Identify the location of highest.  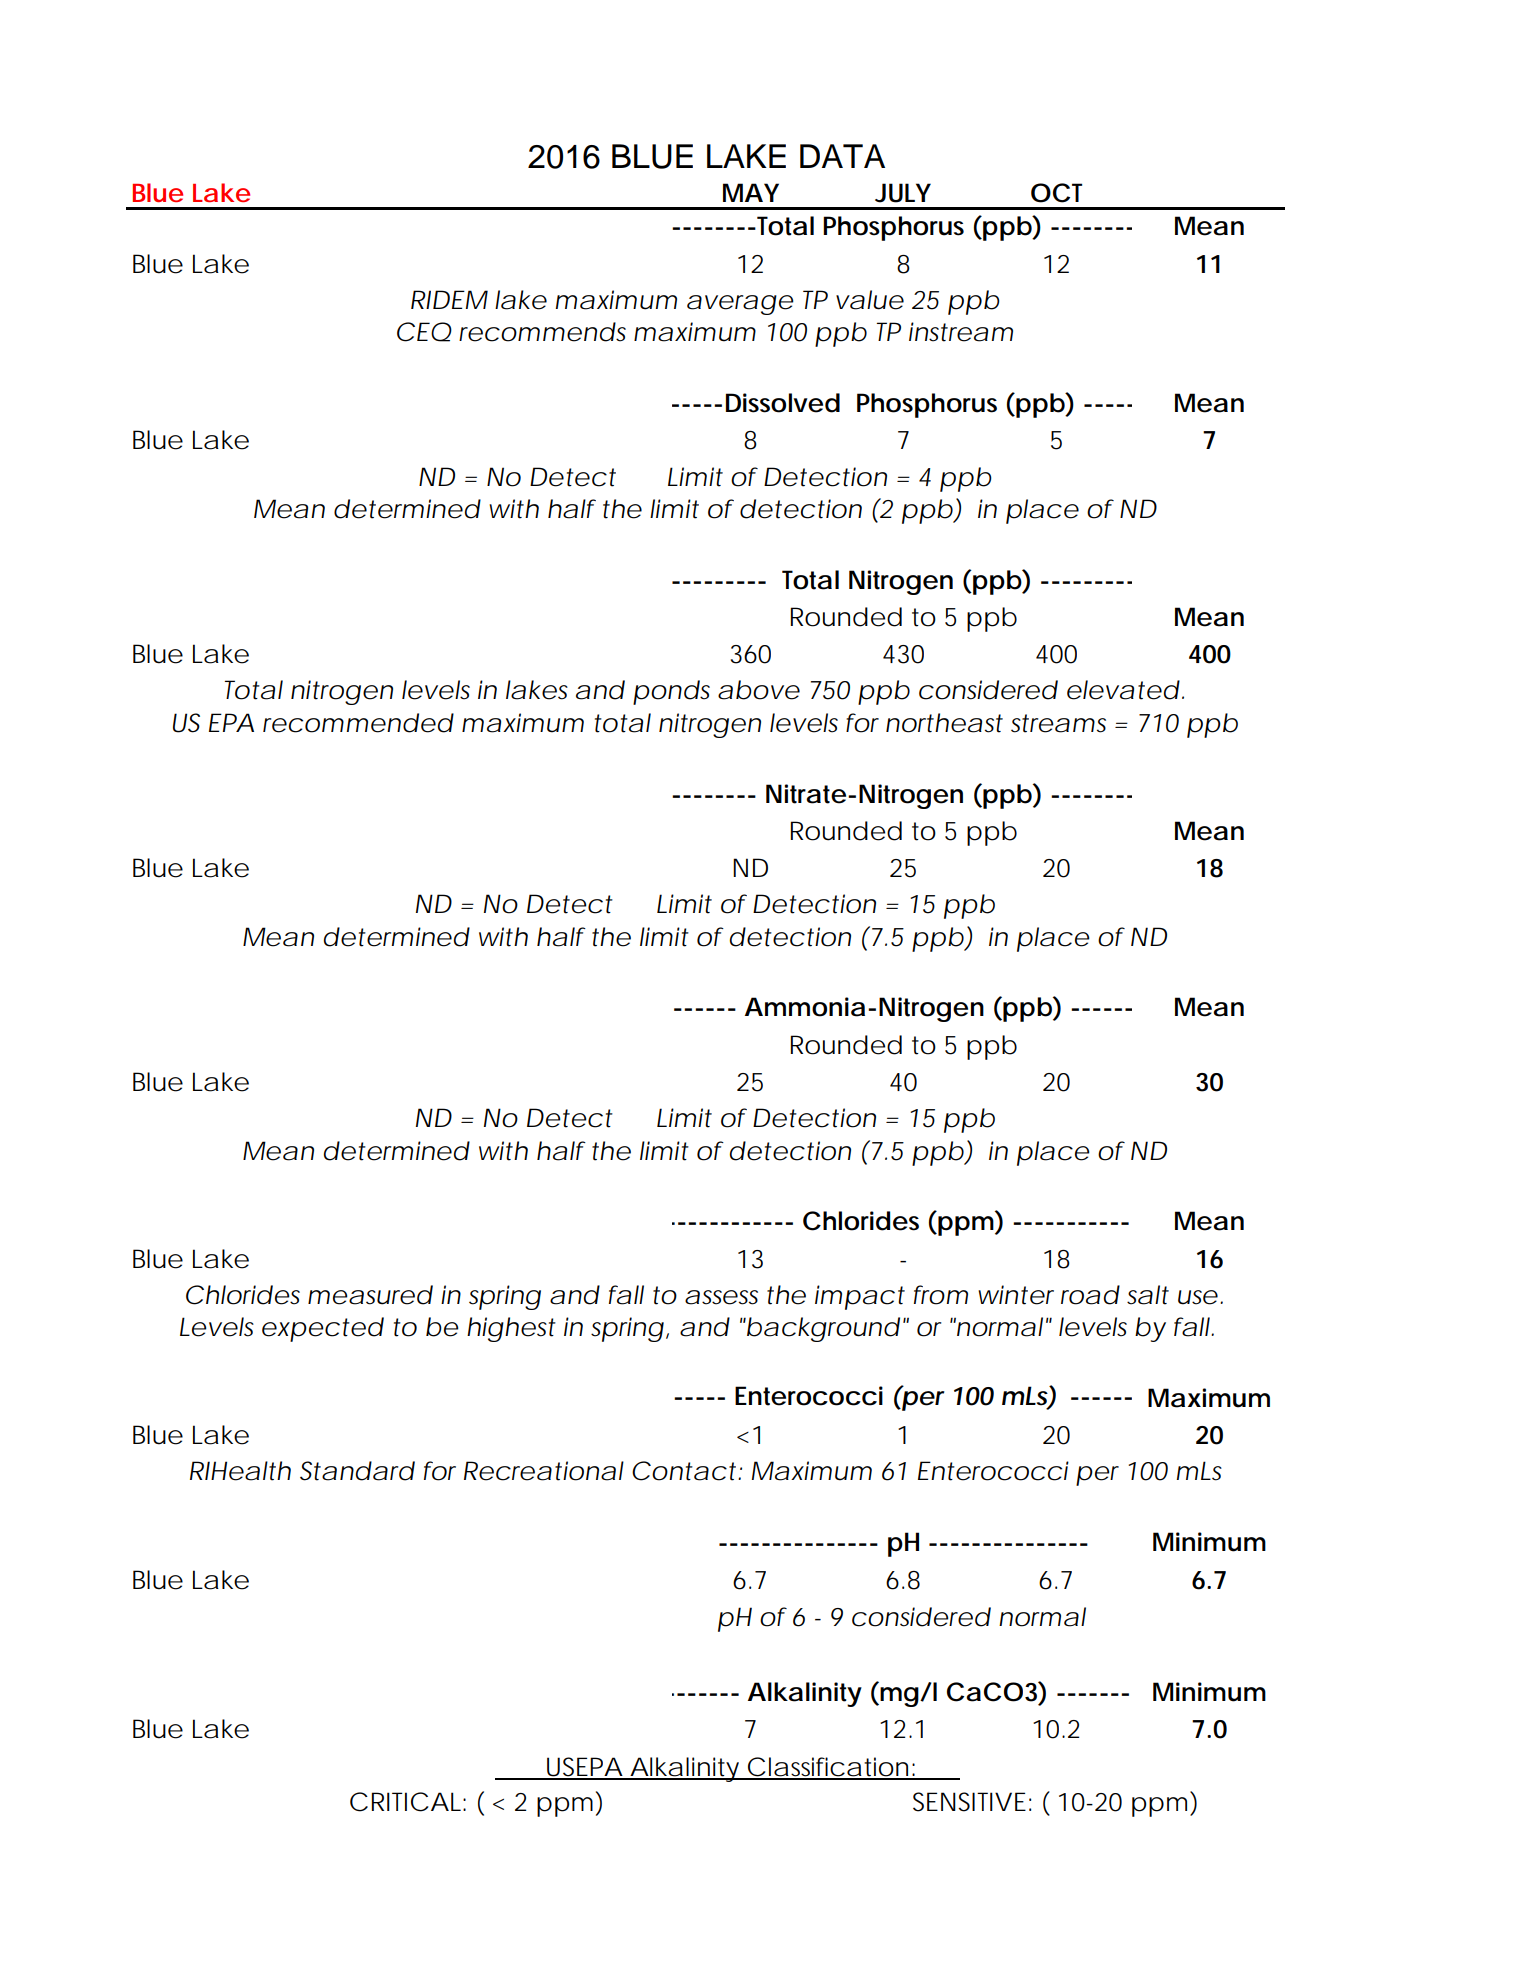
(511, 1329).
